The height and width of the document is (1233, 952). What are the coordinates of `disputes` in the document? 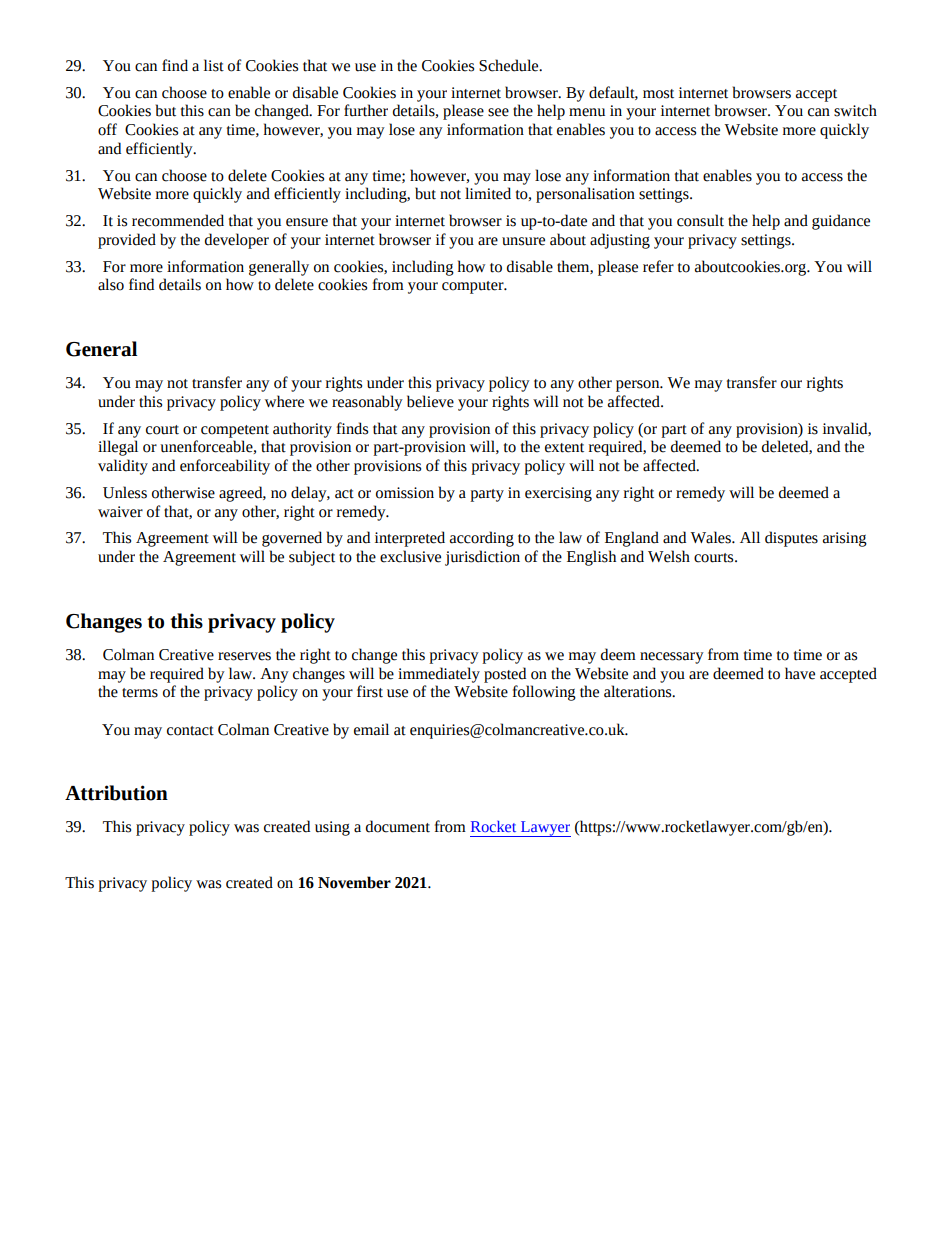 It's located at (791, 539).
